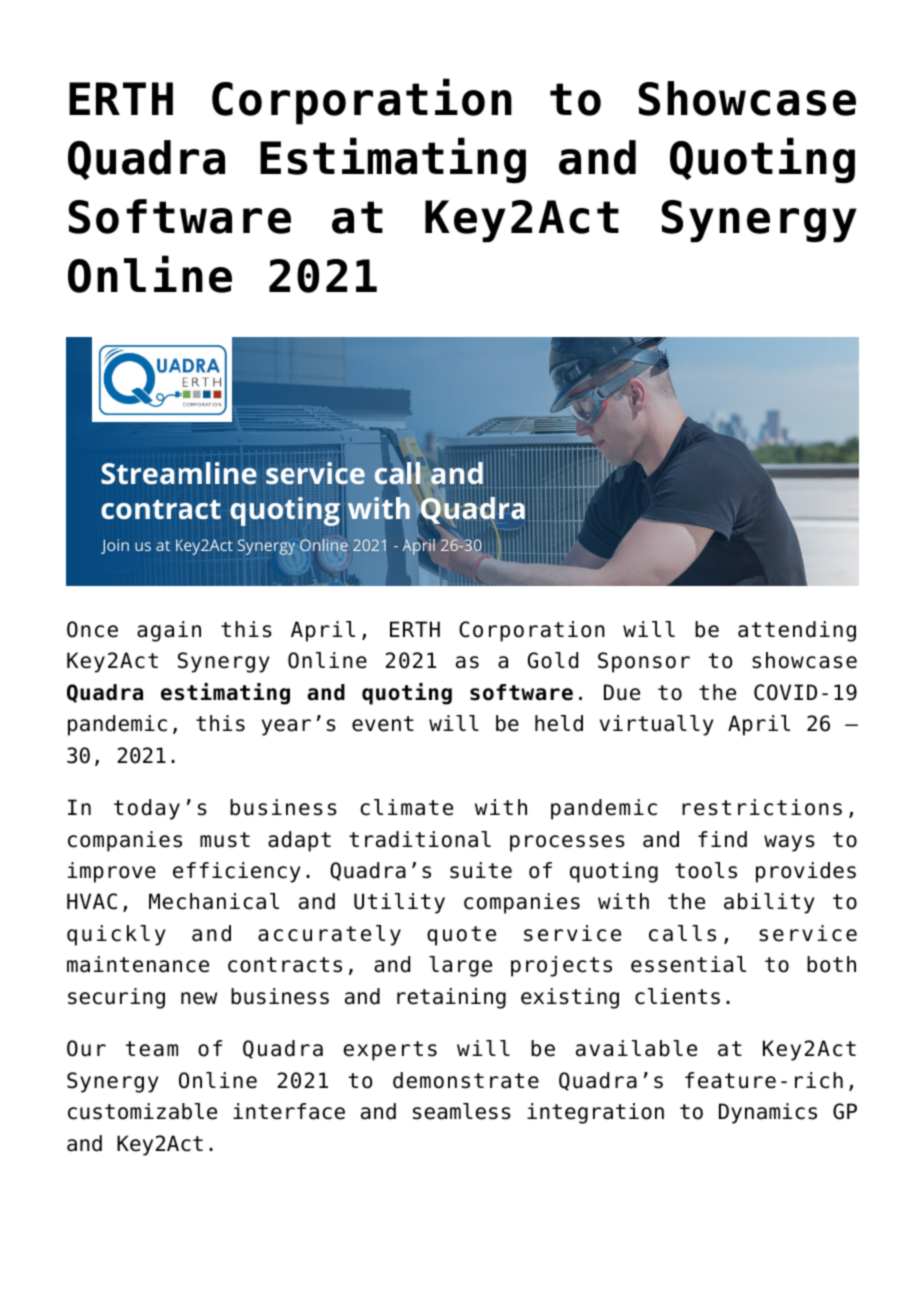 This screenshot has width=924, height=1308. What do you see at coordinates (169, 631) in the screenshot?
I see `again` at bounding box center [169, 631].
